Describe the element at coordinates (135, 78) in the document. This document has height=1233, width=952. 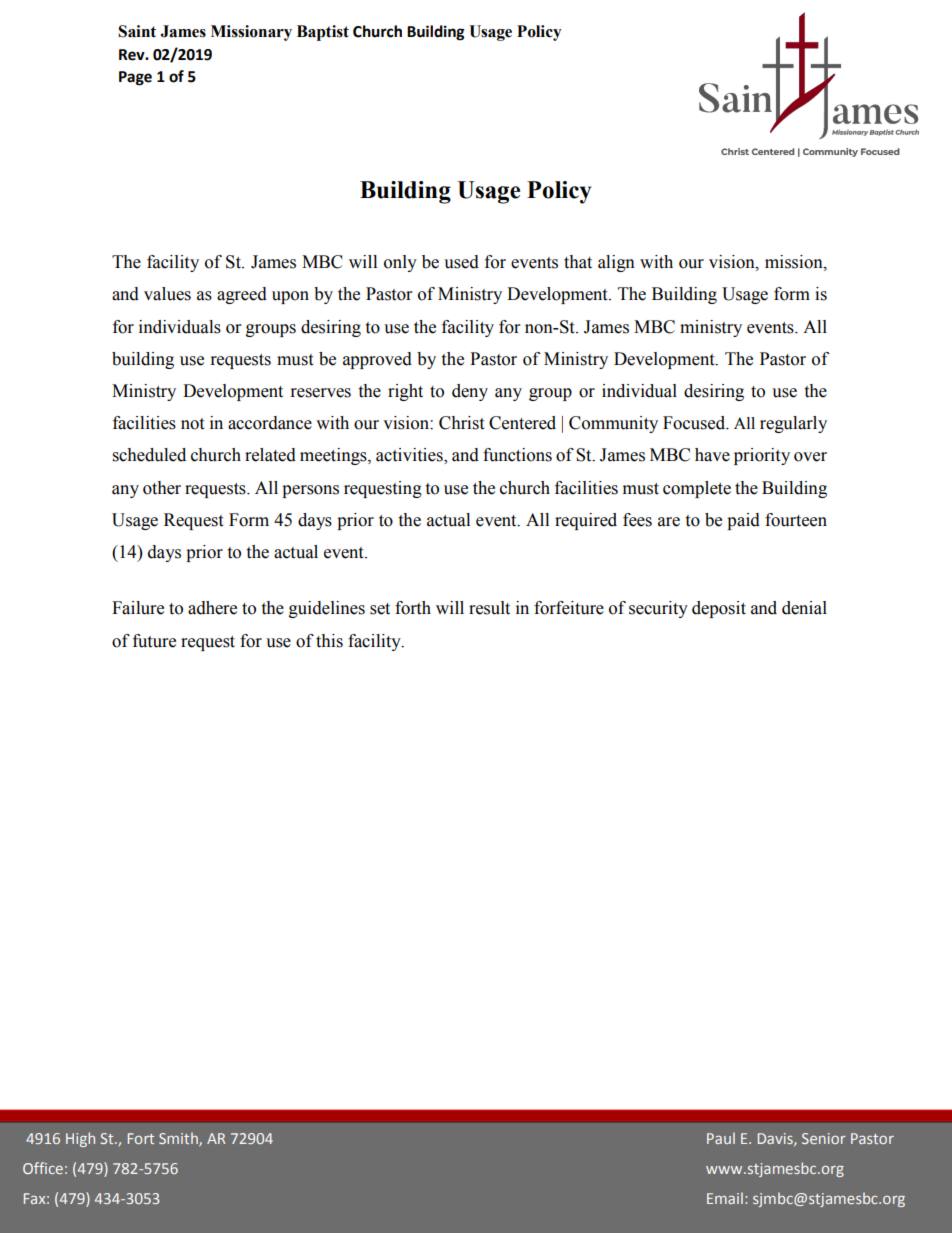
I see `Page` at that location.
